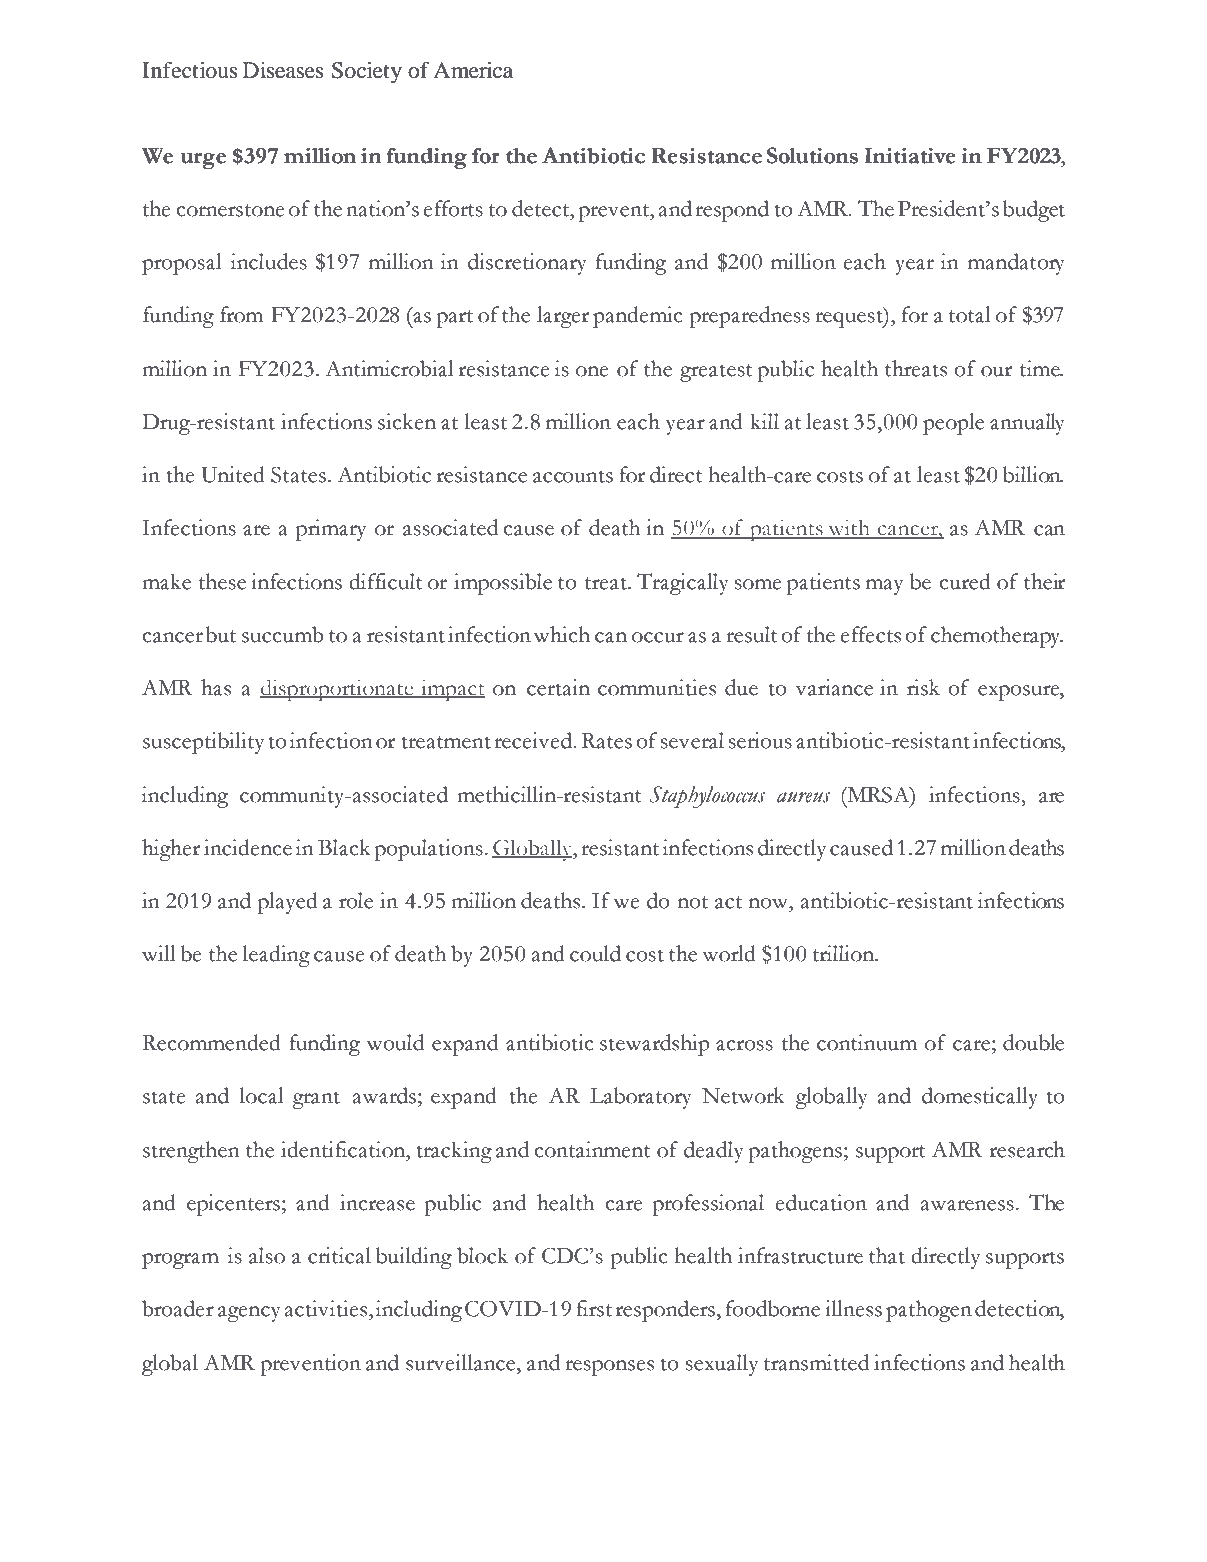 This screenshot has width=1207, height=1562. Describe the element at coordinates (910, 156) in the screenshot. I see `Initiative` at that location.
